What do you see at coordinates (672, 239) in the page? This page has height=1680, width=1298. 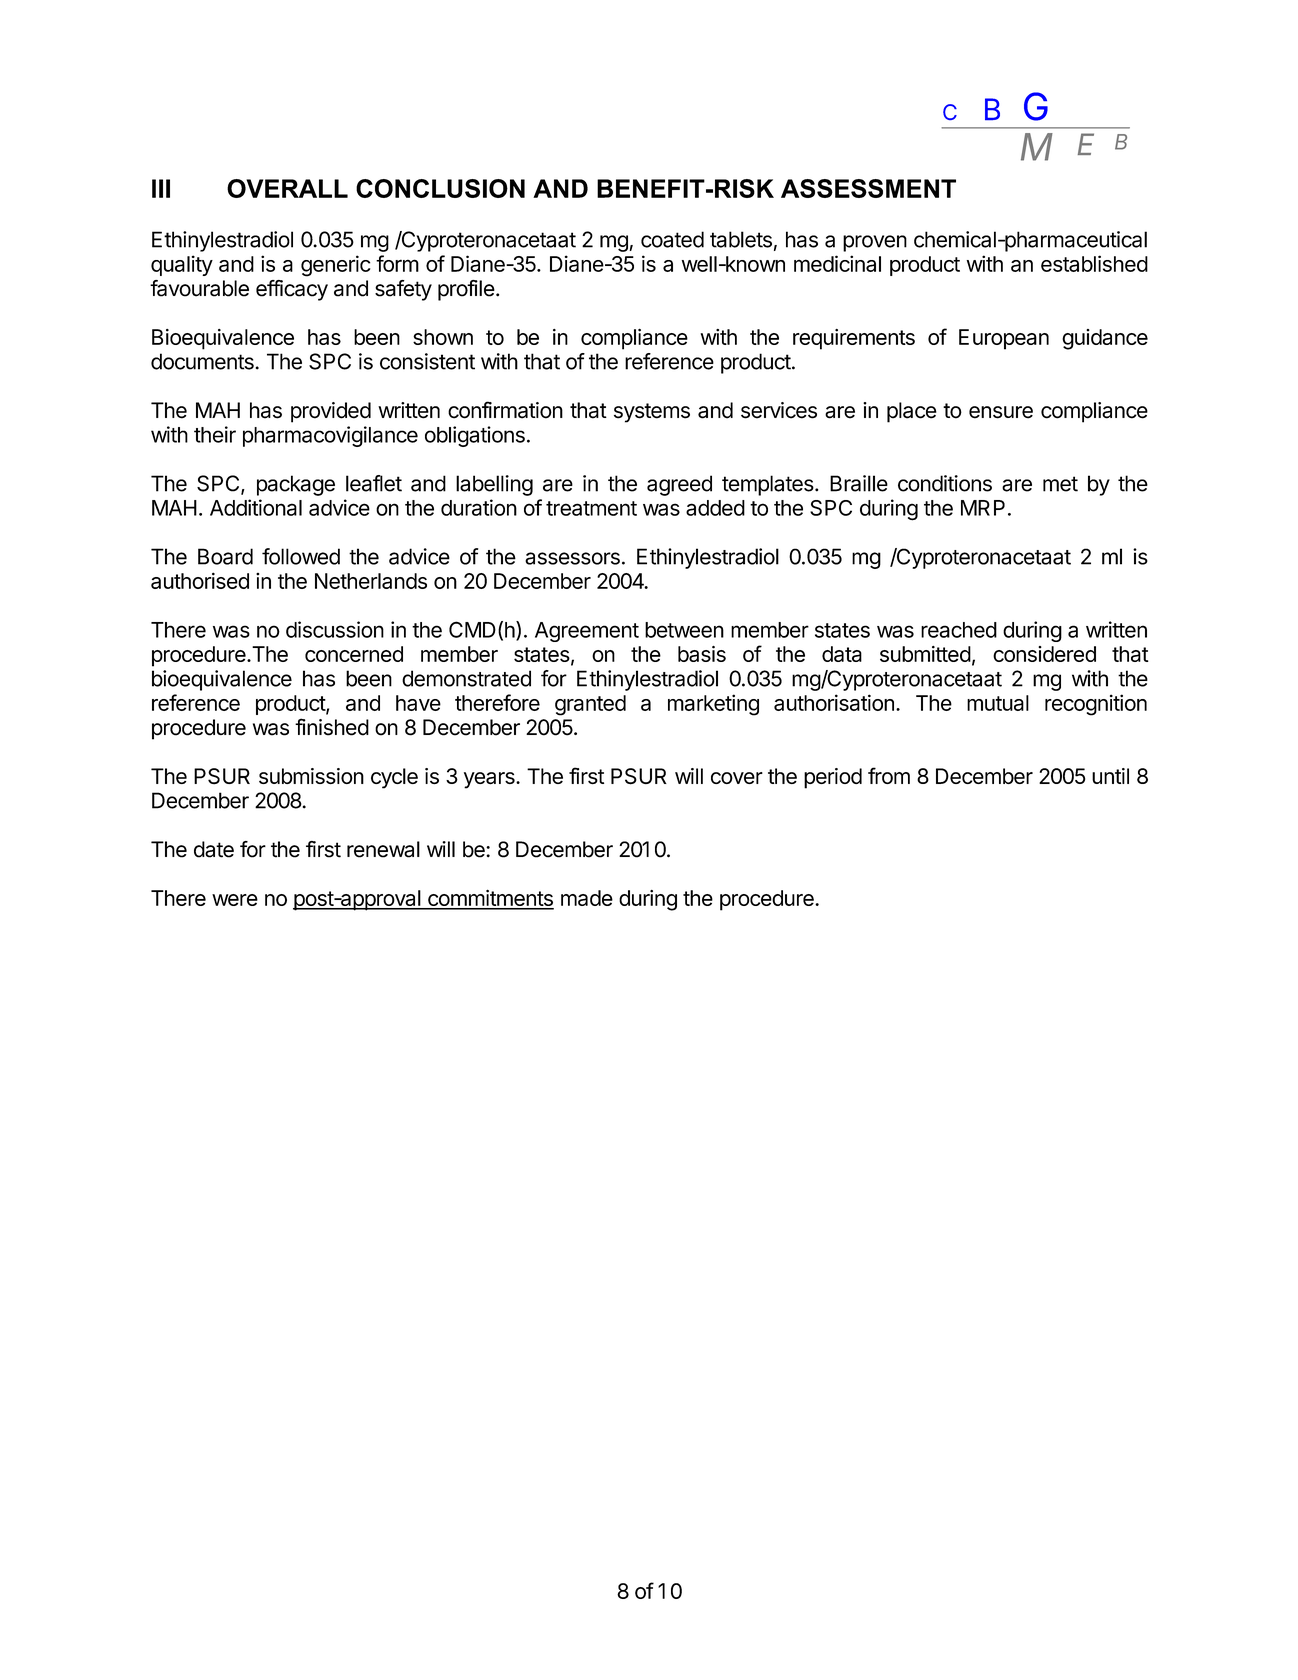 I see `coated` at bounding box center [672, 239].
